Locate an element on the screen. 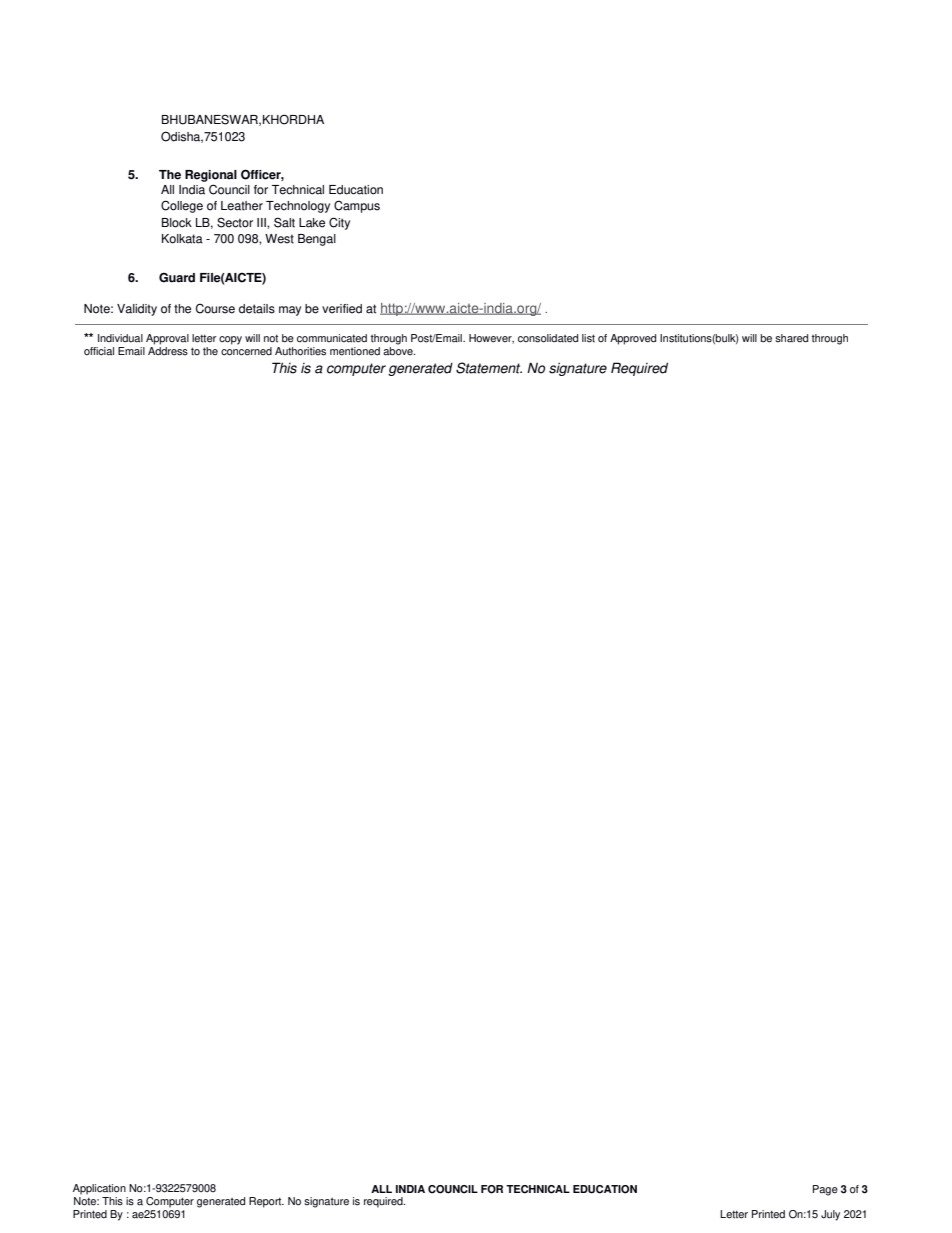 The width and height of the screenshot is (952, 1233). above is located at coordinates (399, 350).
